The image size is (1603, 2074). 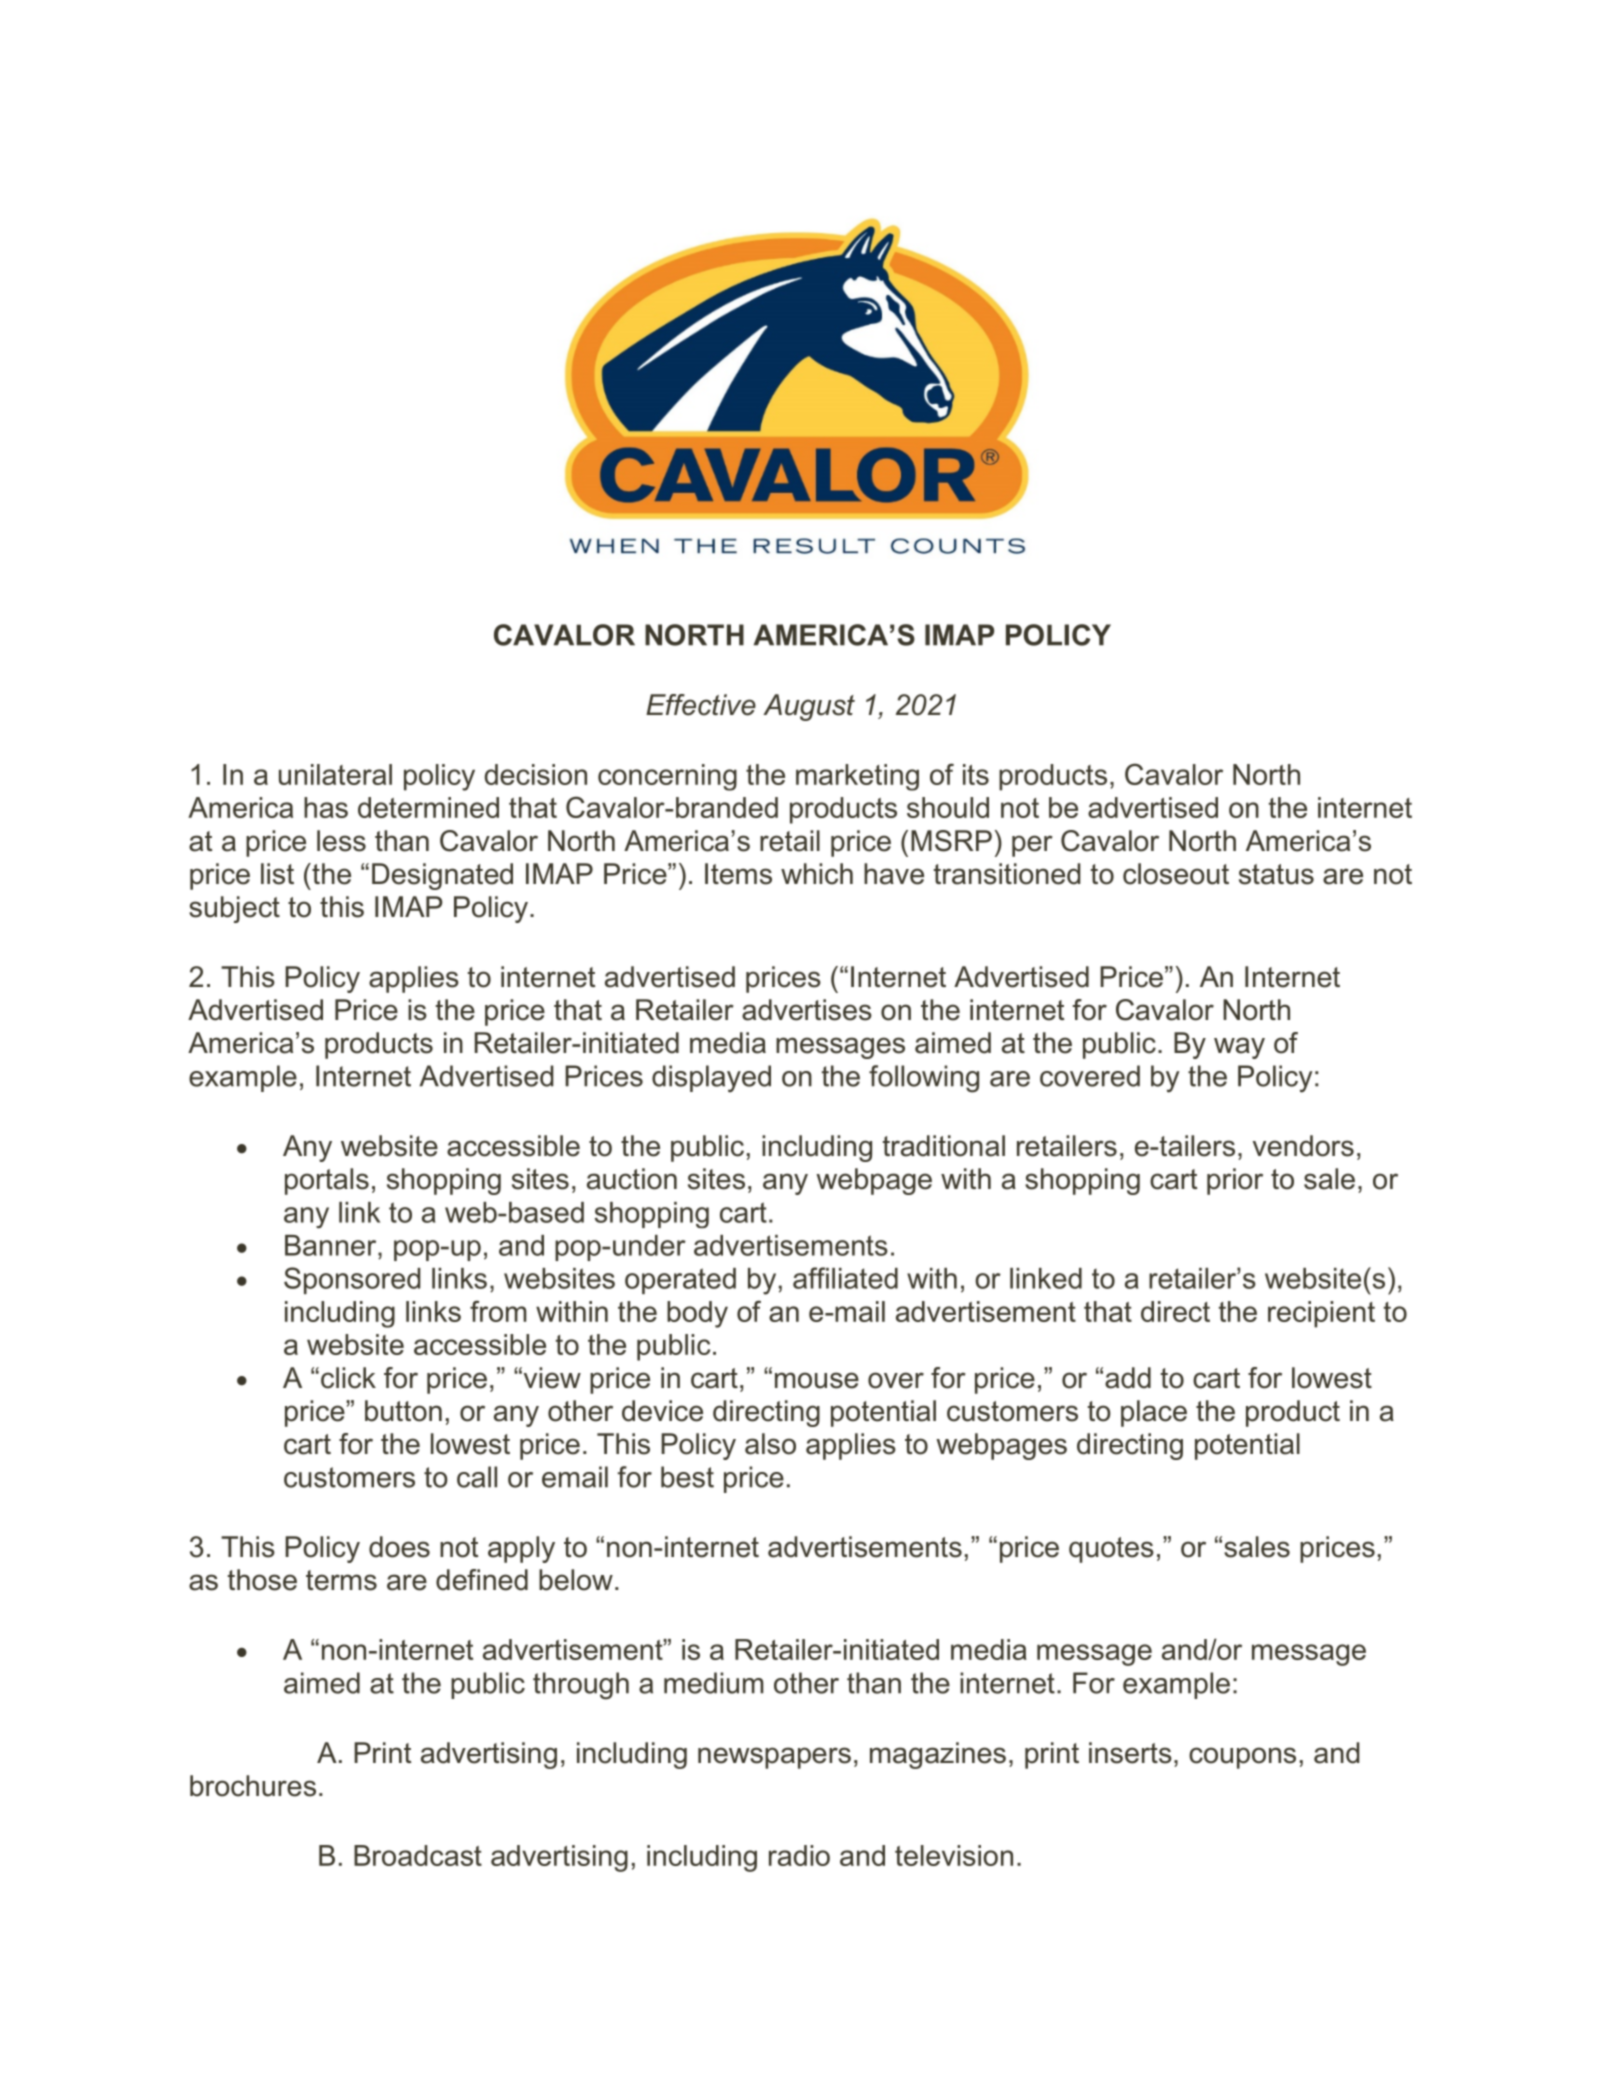 What do you see at coordinates (1239, 1048) in the screenshot?
I see `way` at bounding box center [1239, 1048].
